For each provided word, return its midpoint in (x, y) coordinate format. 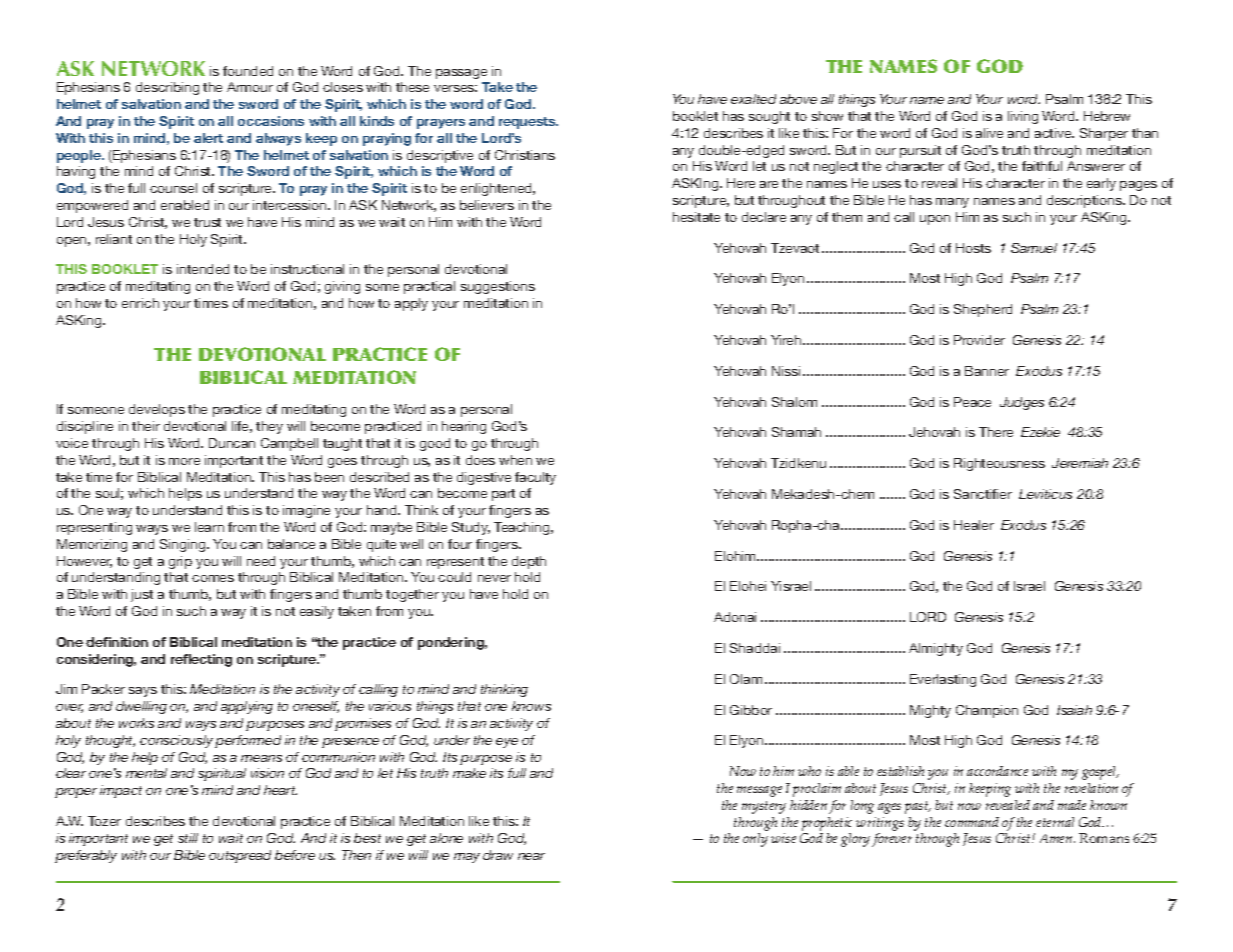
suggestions (498, 287)
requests (528, 123)
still (188, 838)
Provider (979, 340)
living (1023, 117)
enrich (140, 303)
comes (213, 578)
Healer (974, 525)
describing (167, 88)
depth (529, 562)
